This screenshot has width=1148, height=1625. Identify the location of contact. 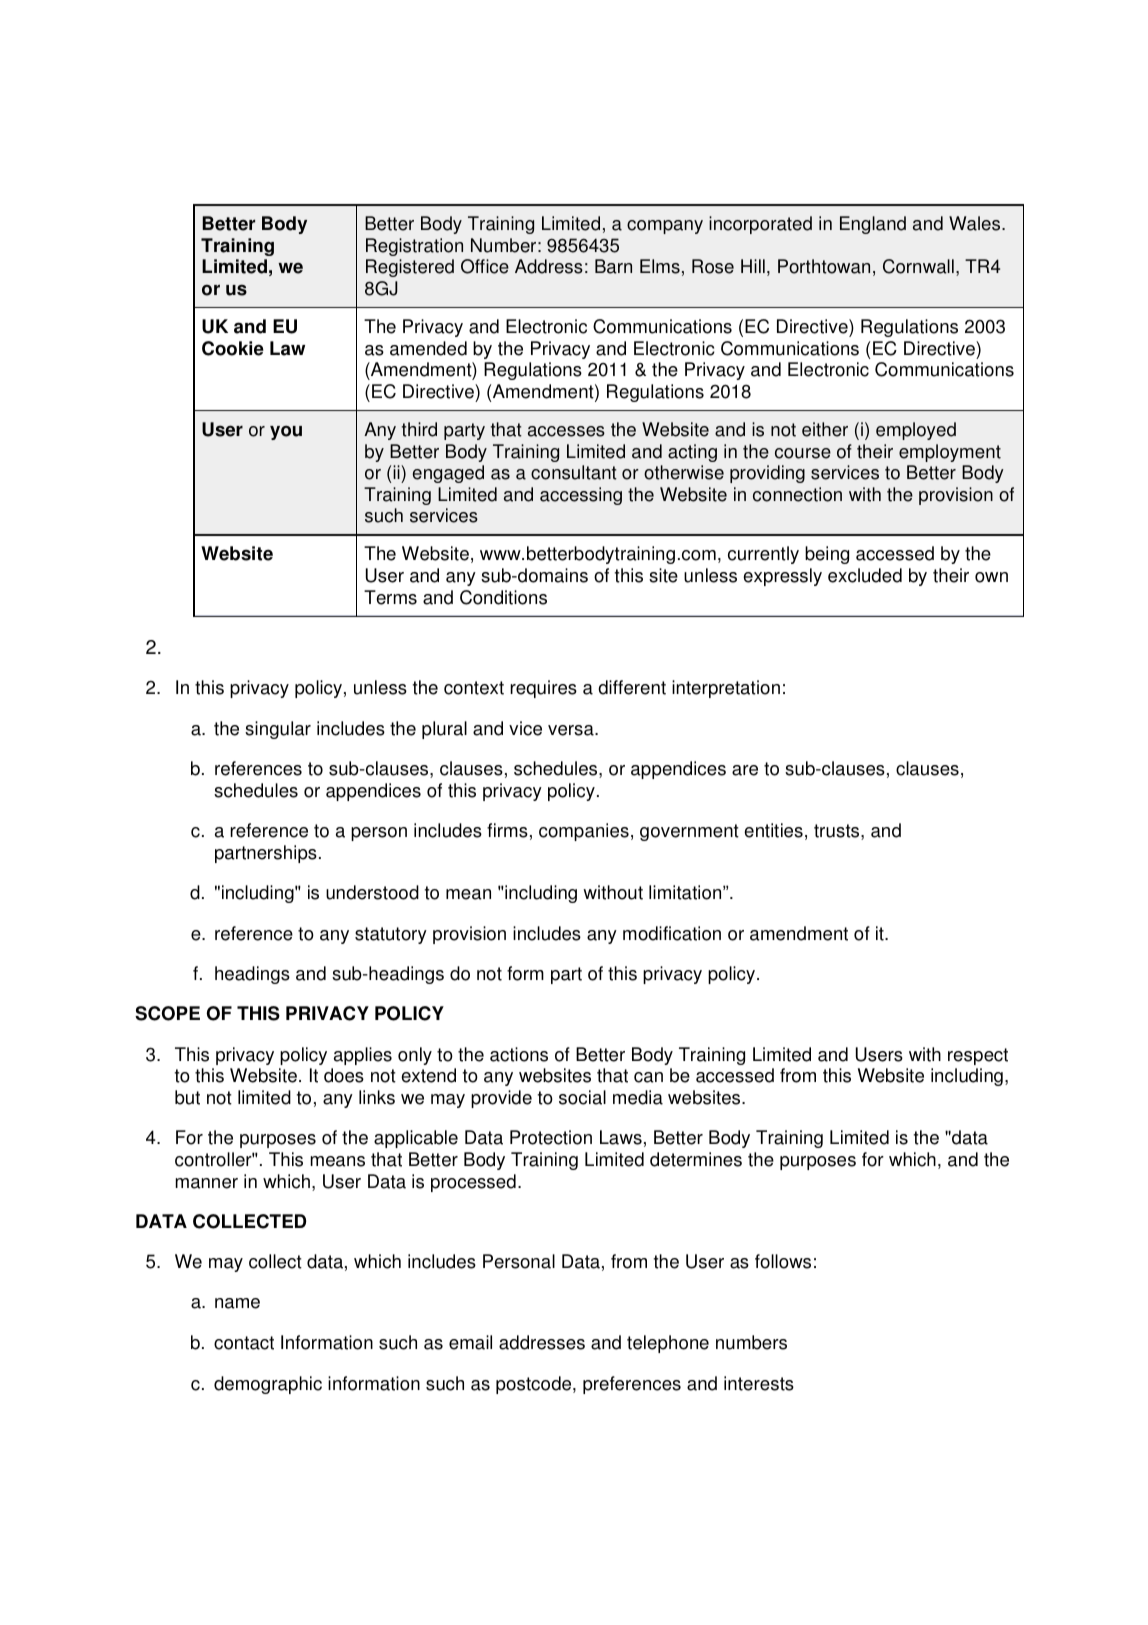
(244, 1343).
